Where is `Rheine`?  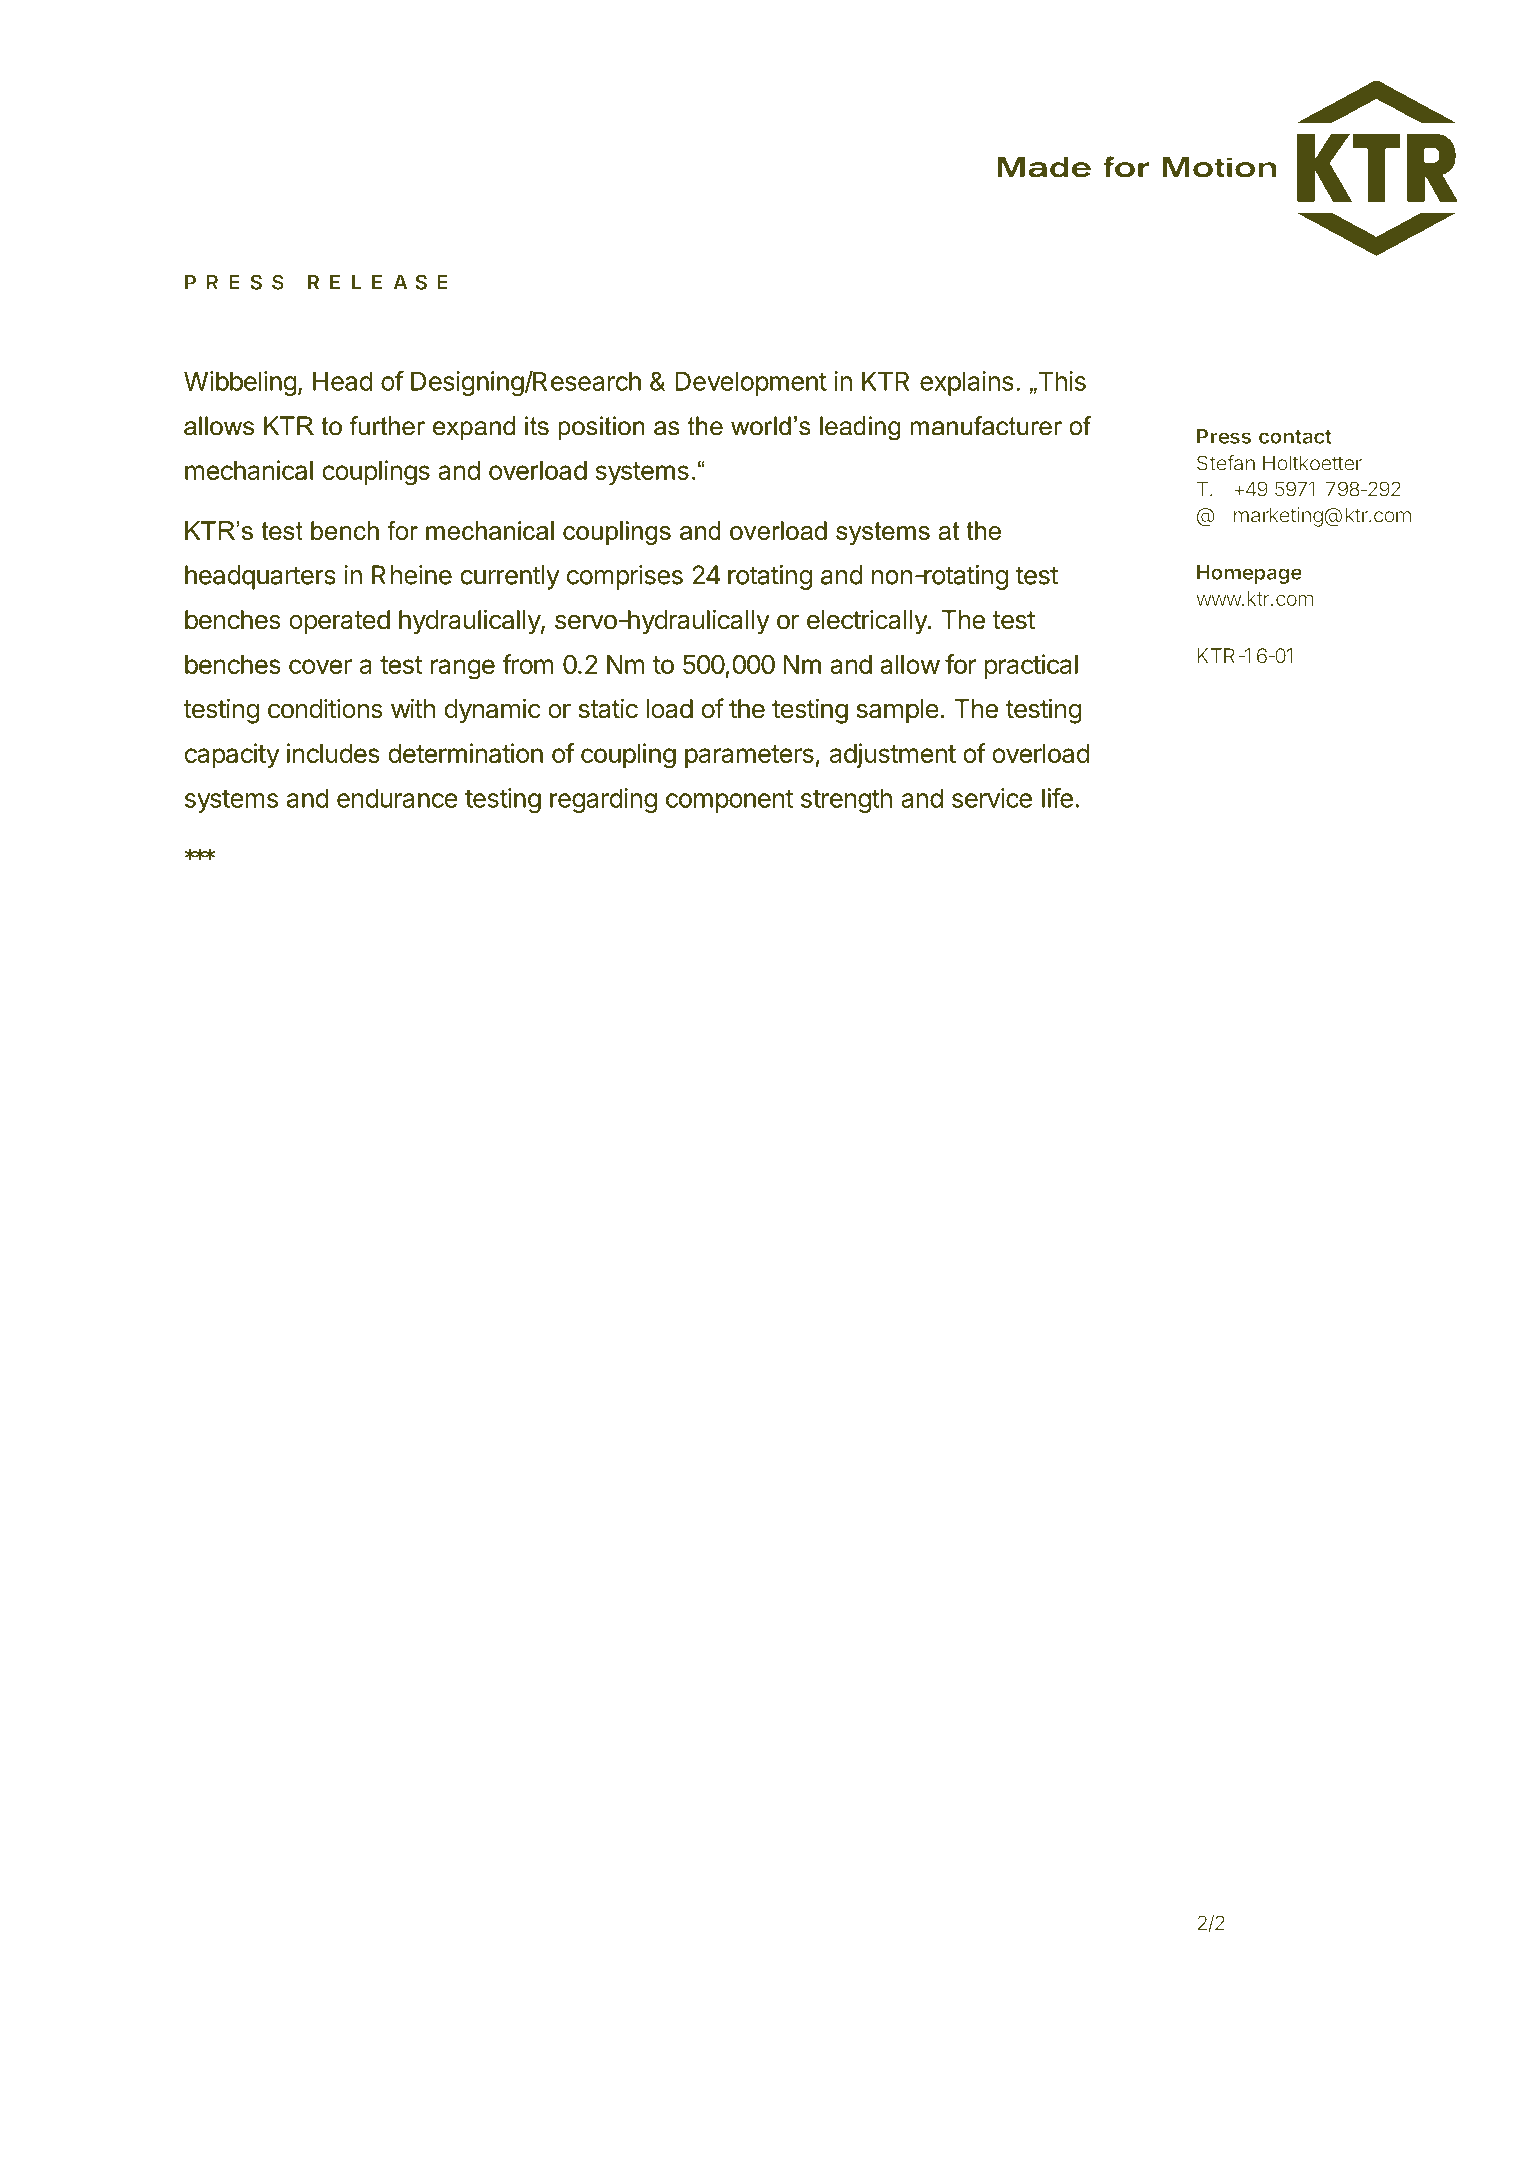 Rheine is located at coordinates (412, 575).
